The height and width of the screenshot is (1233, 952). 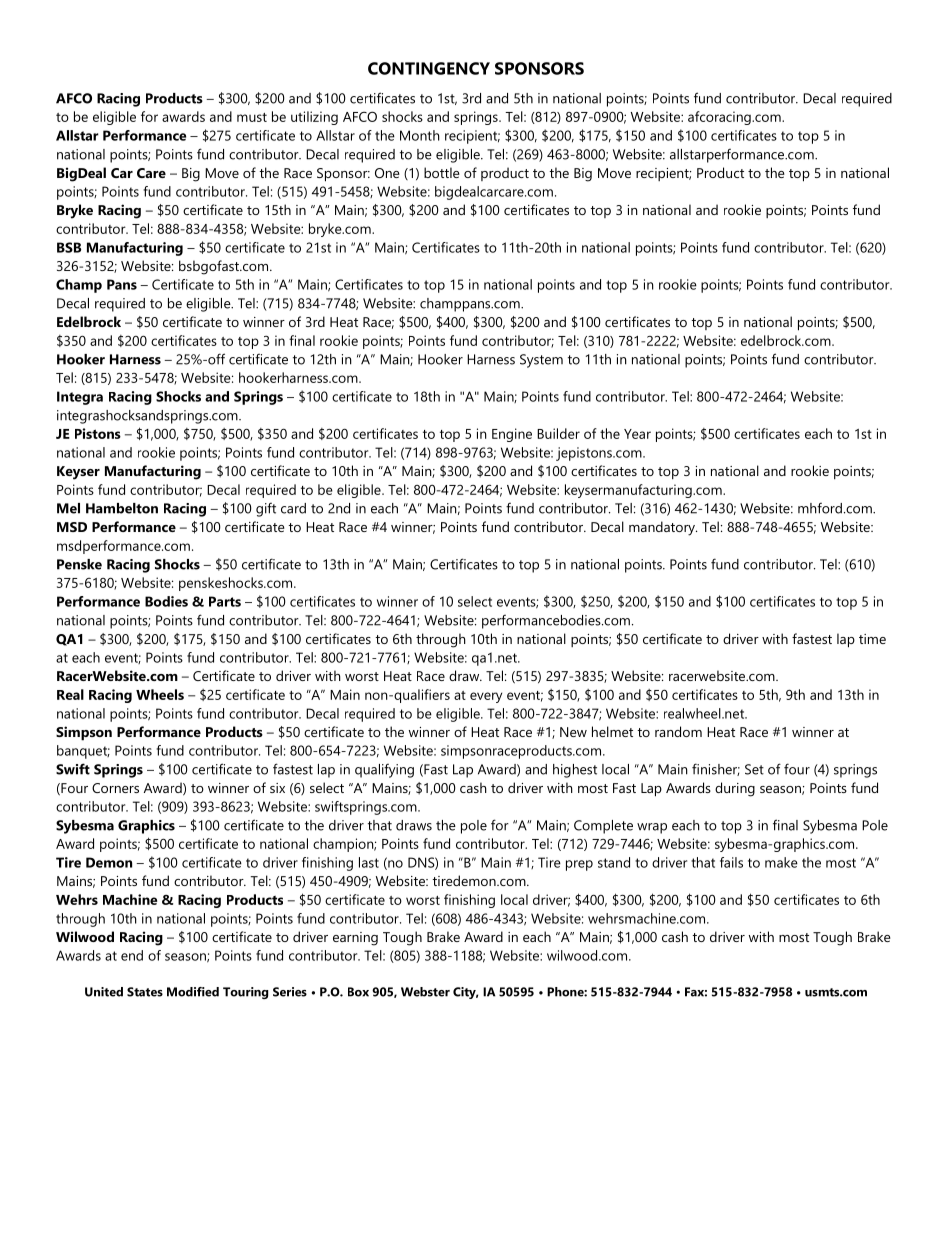 I want to click on System, so click(x=541, y=361).
